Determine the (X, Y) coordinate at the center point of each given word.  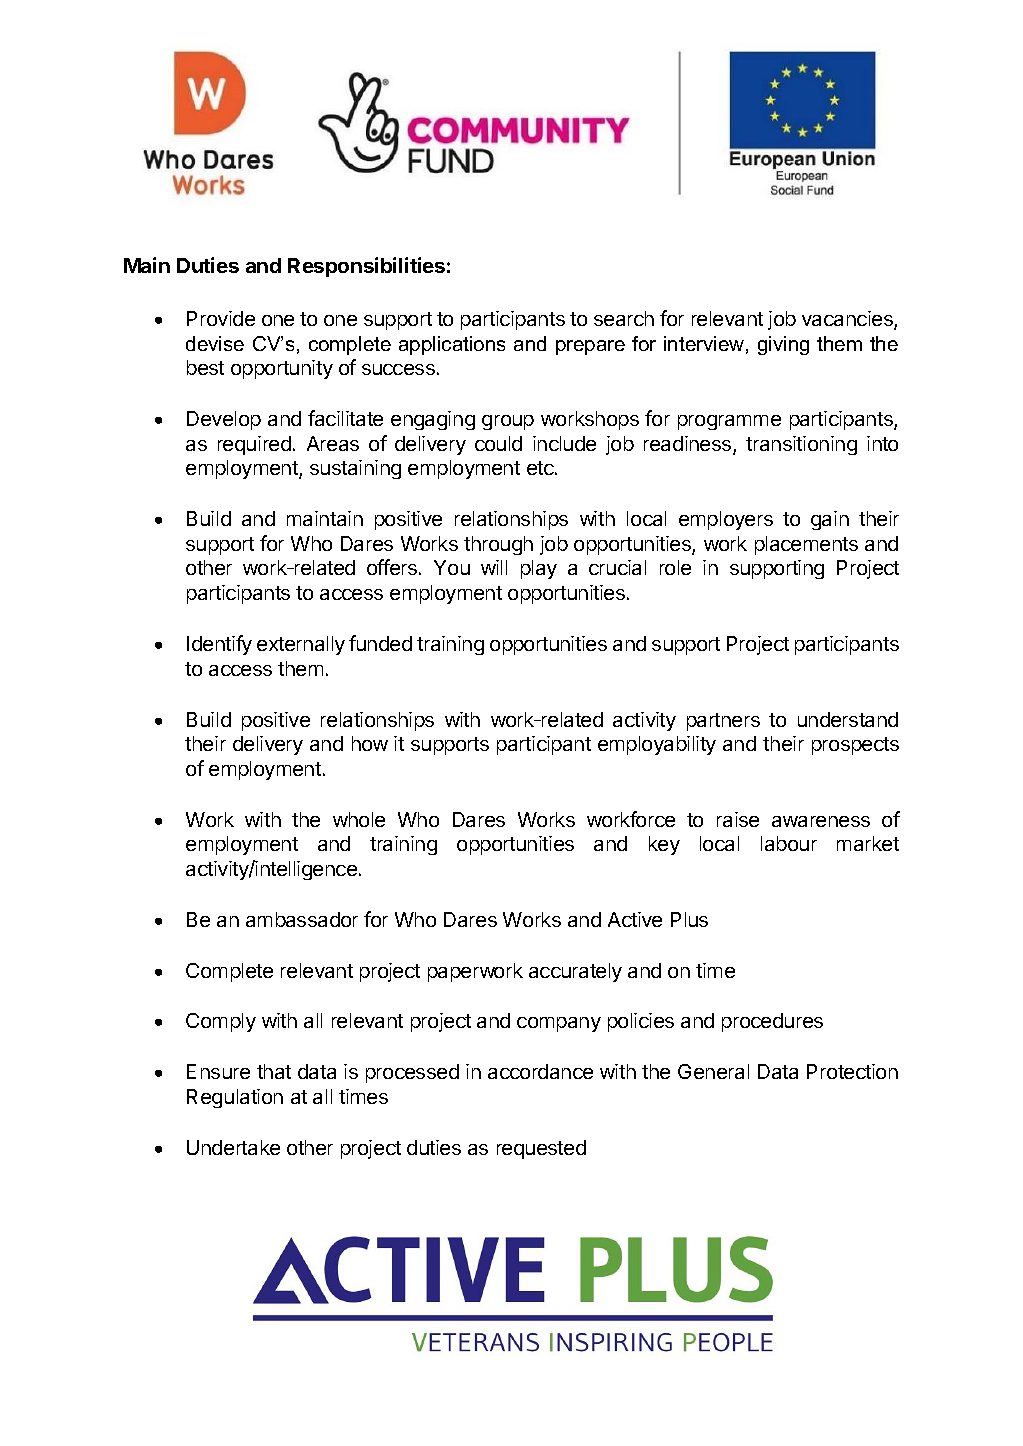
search (624, 318)
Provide (221, 318)
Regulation (235, 1098)
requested (541, 1149)
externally (301, 645)
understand (848, 719)
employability (657, 745)
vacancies (848, 320)
